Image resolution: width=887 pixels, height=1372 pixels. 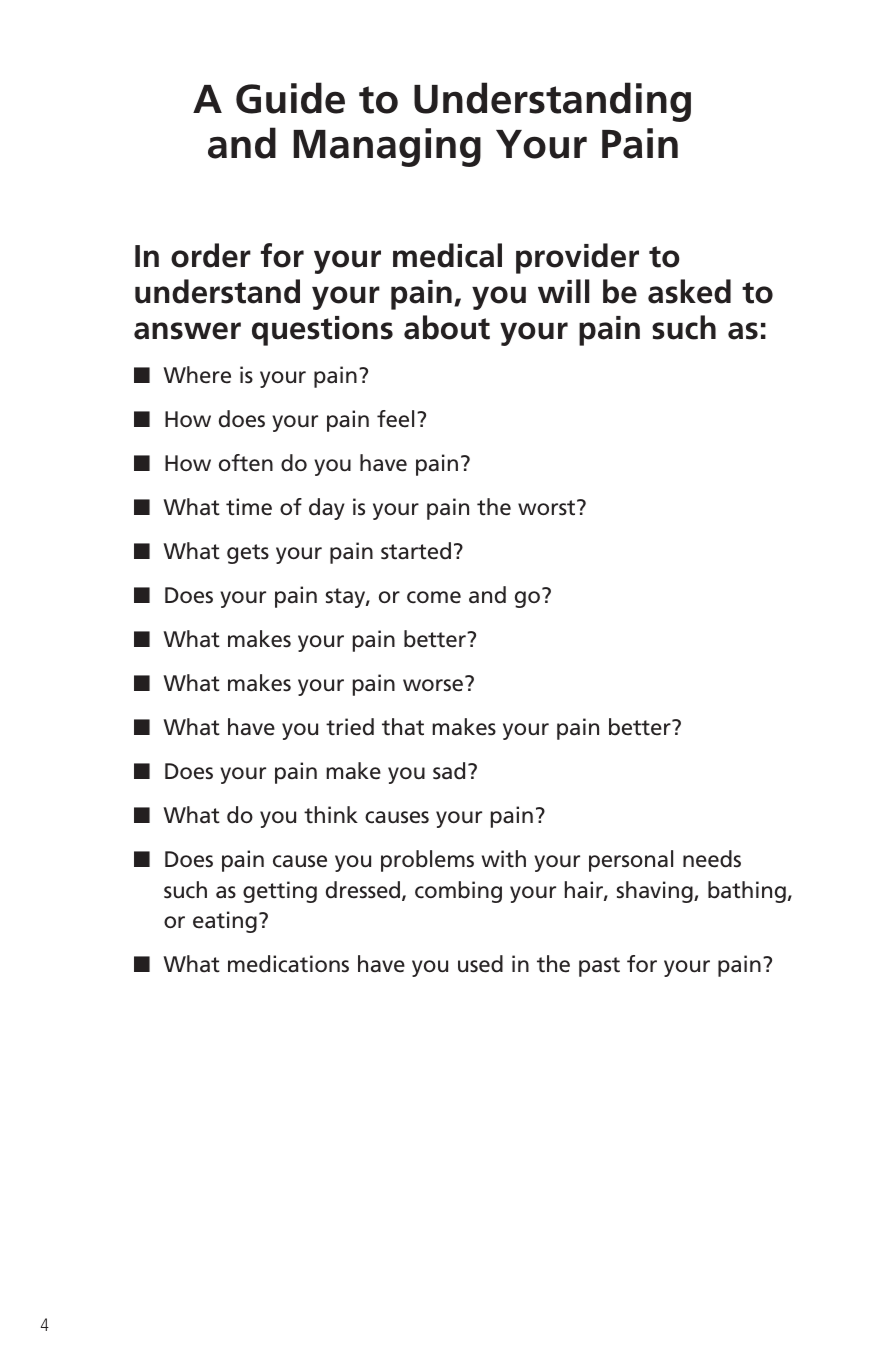 I want to click on gets, so click(x=248, y=554).
